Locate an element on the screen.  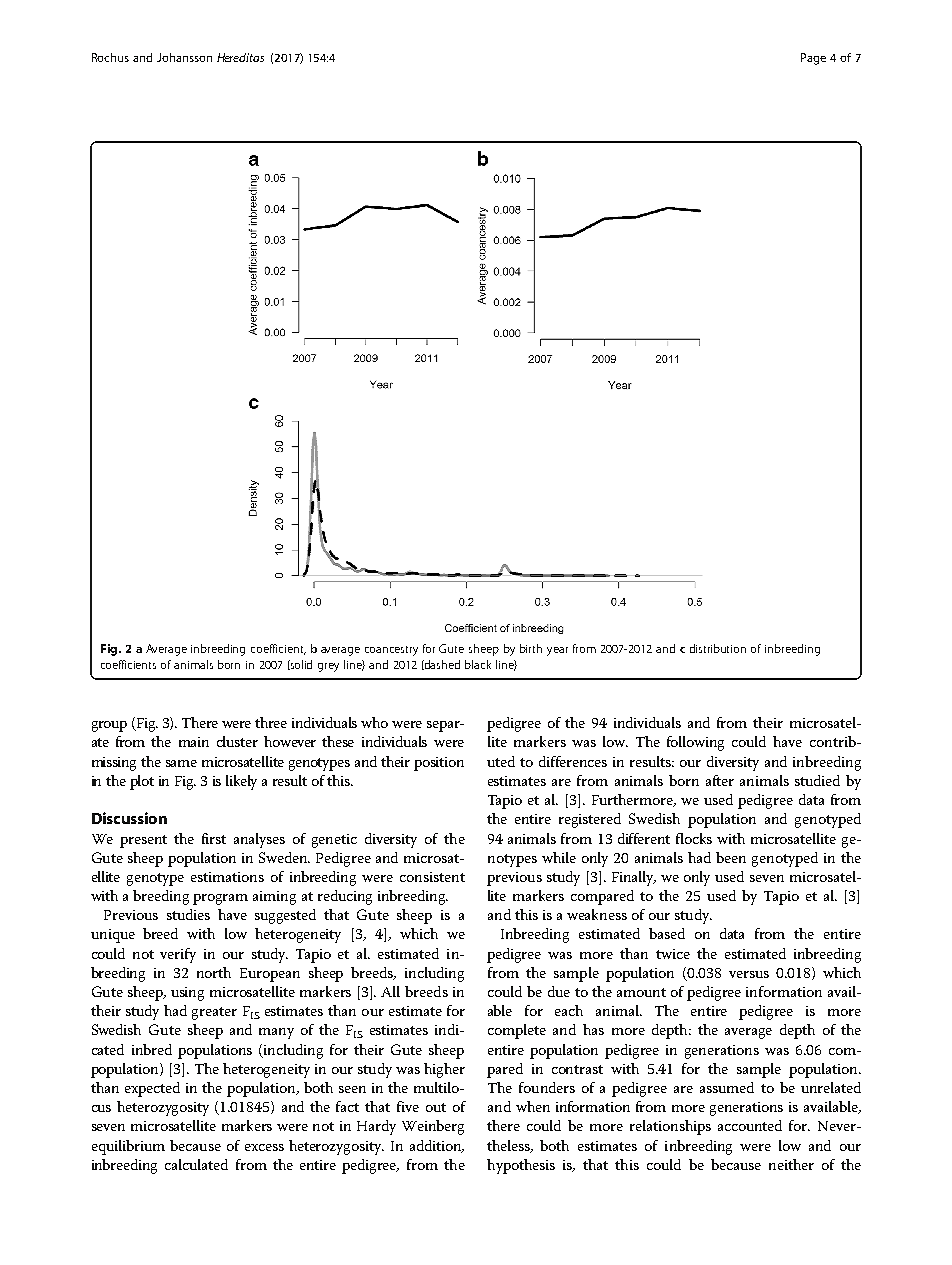
Page is located at coordinates (813, 59).
